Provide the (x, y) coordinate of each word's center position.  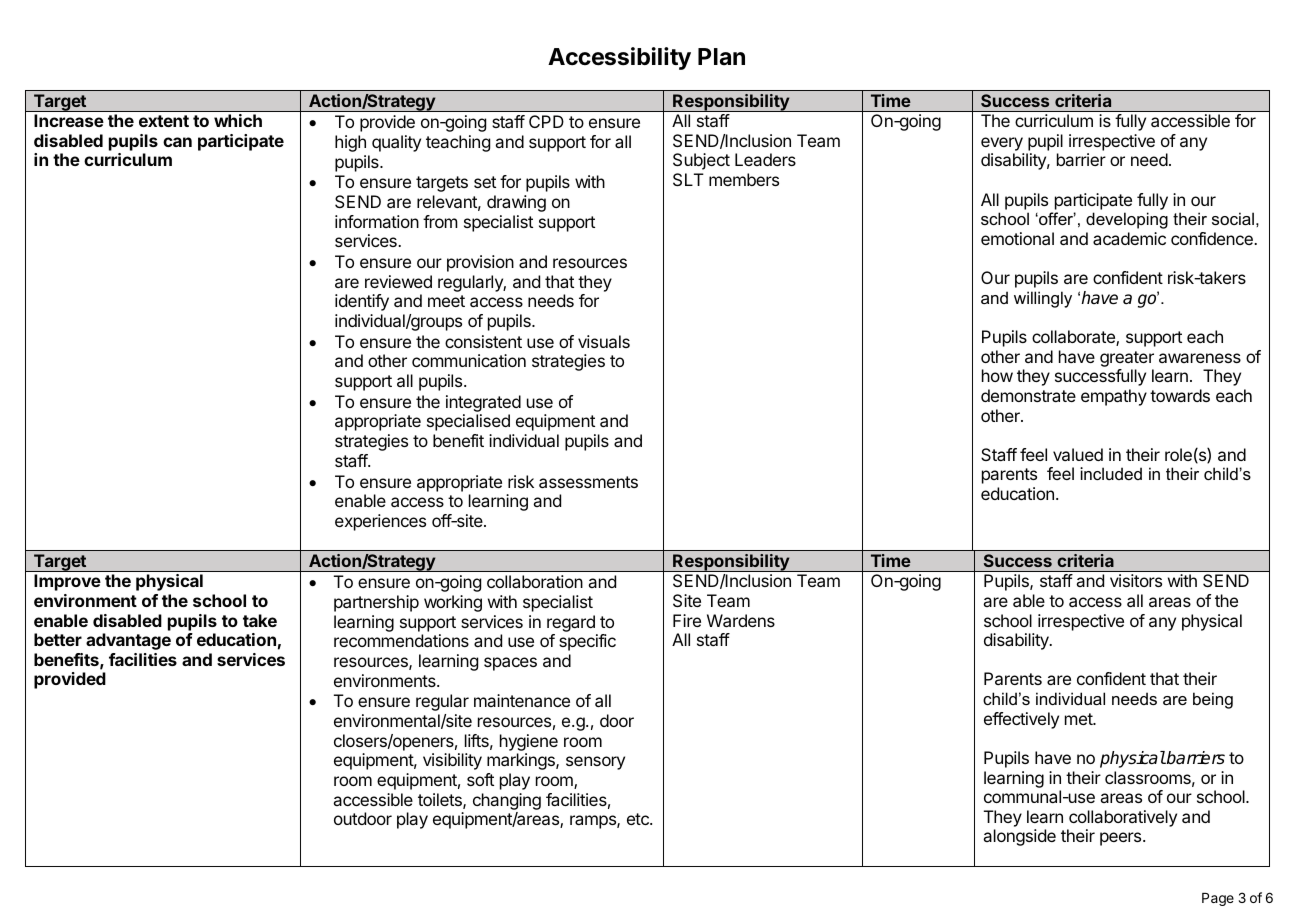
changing (507, 801)
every (1002, 144)
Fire (687, 620)
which (238, 120)
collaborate (1074, 338)
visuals (604, 341)
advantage (128, 641)
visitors (1136, 580)
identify (362, 302)
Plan (721, 57)
